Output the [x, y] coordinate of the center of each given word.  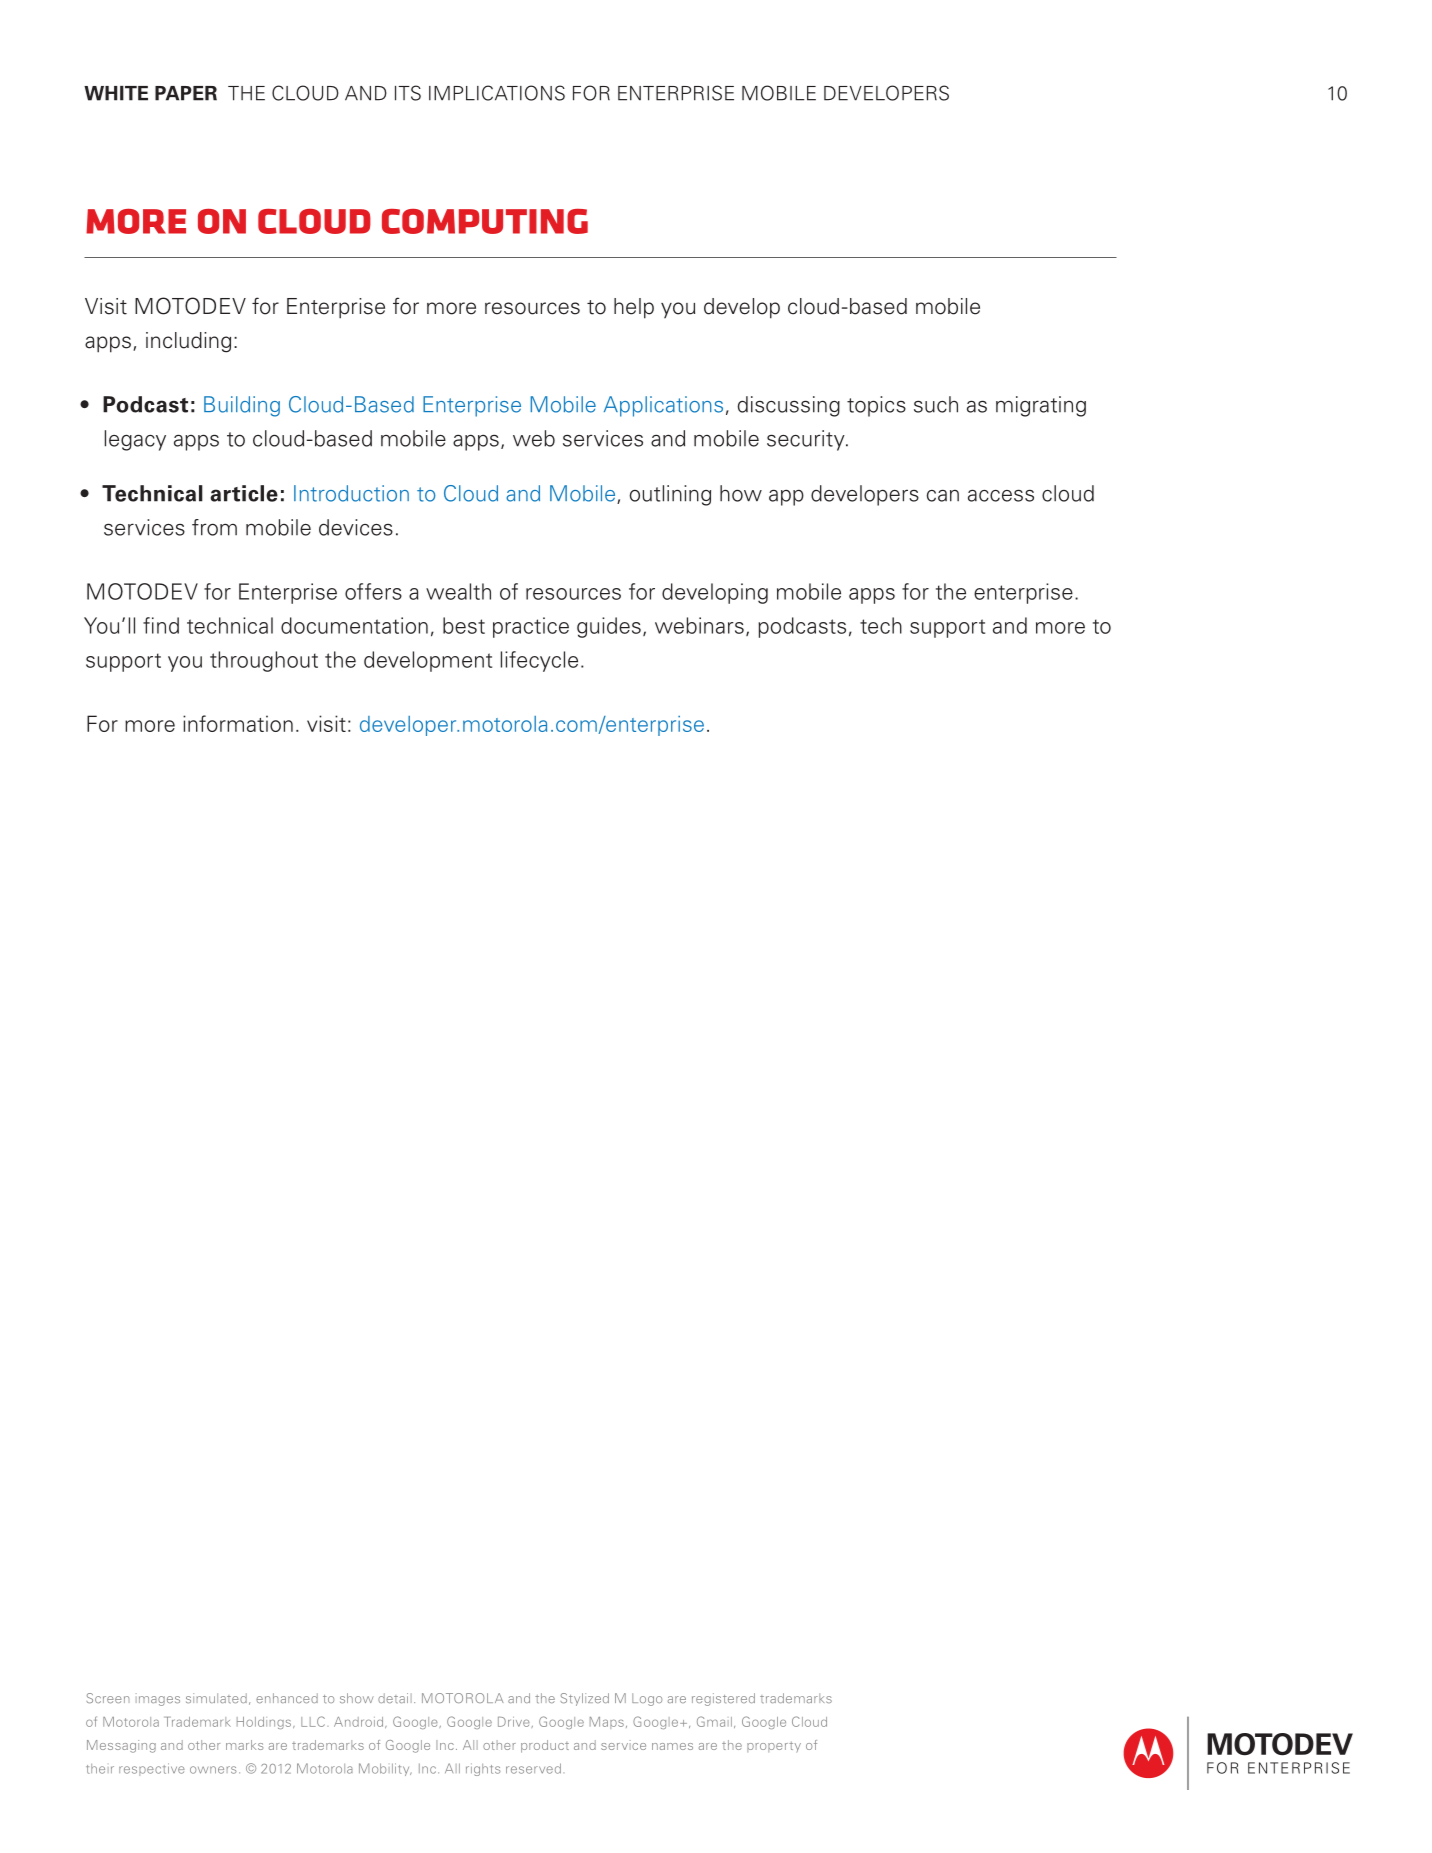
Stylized [584, 1699]
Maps [607, 1723]
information [238, 723]
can [943, 496]
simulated [216, 1698]
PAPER [186, 93]
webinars [699, 625]
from [214, 527]
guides [609, 627]
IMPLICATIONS [497, 93]
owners [213, 1770]
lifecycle [539, 661]
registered [723, 1699]
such [936, 404]
